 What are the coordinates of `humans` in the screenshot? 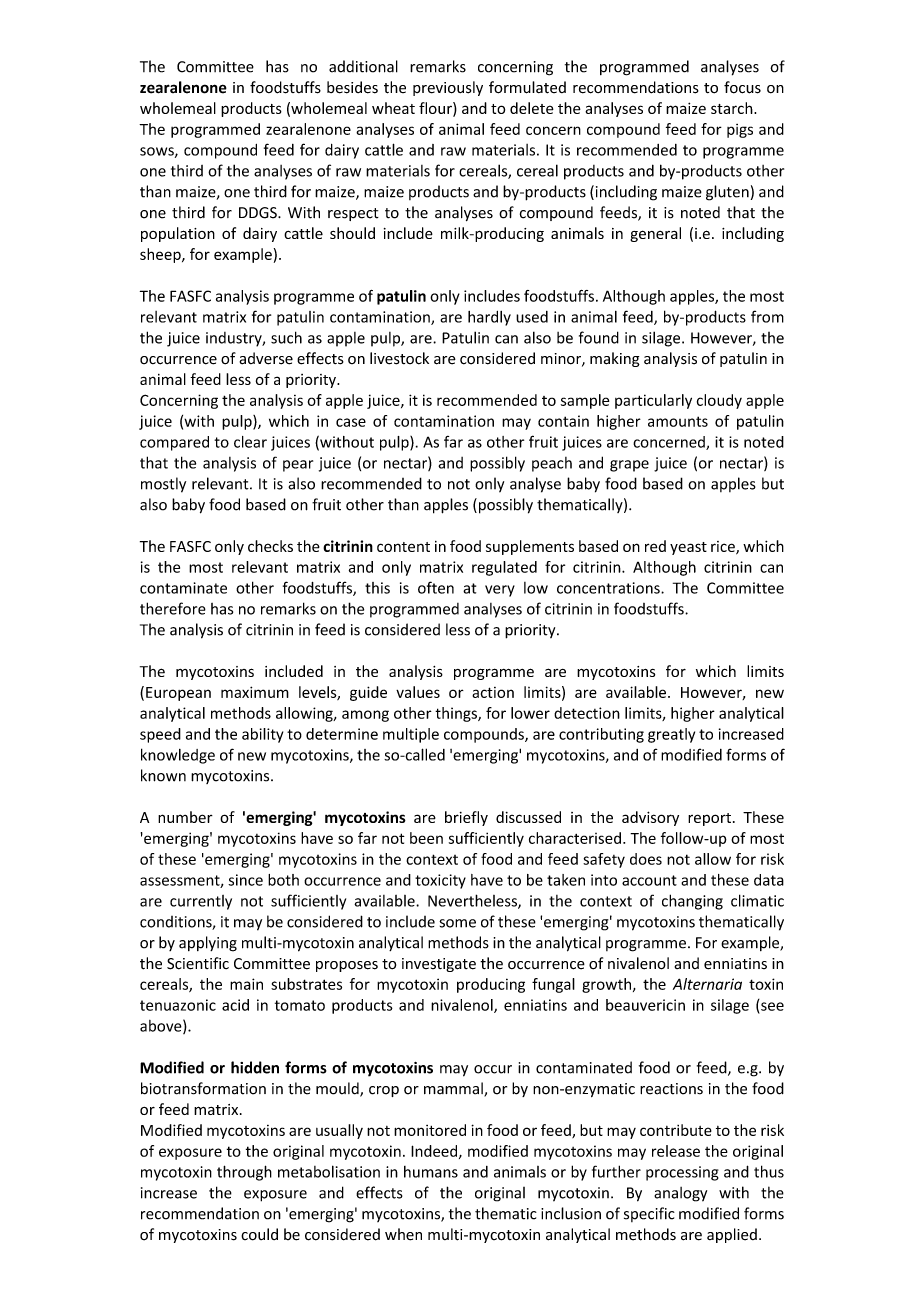 It's located at (431, 1172).
